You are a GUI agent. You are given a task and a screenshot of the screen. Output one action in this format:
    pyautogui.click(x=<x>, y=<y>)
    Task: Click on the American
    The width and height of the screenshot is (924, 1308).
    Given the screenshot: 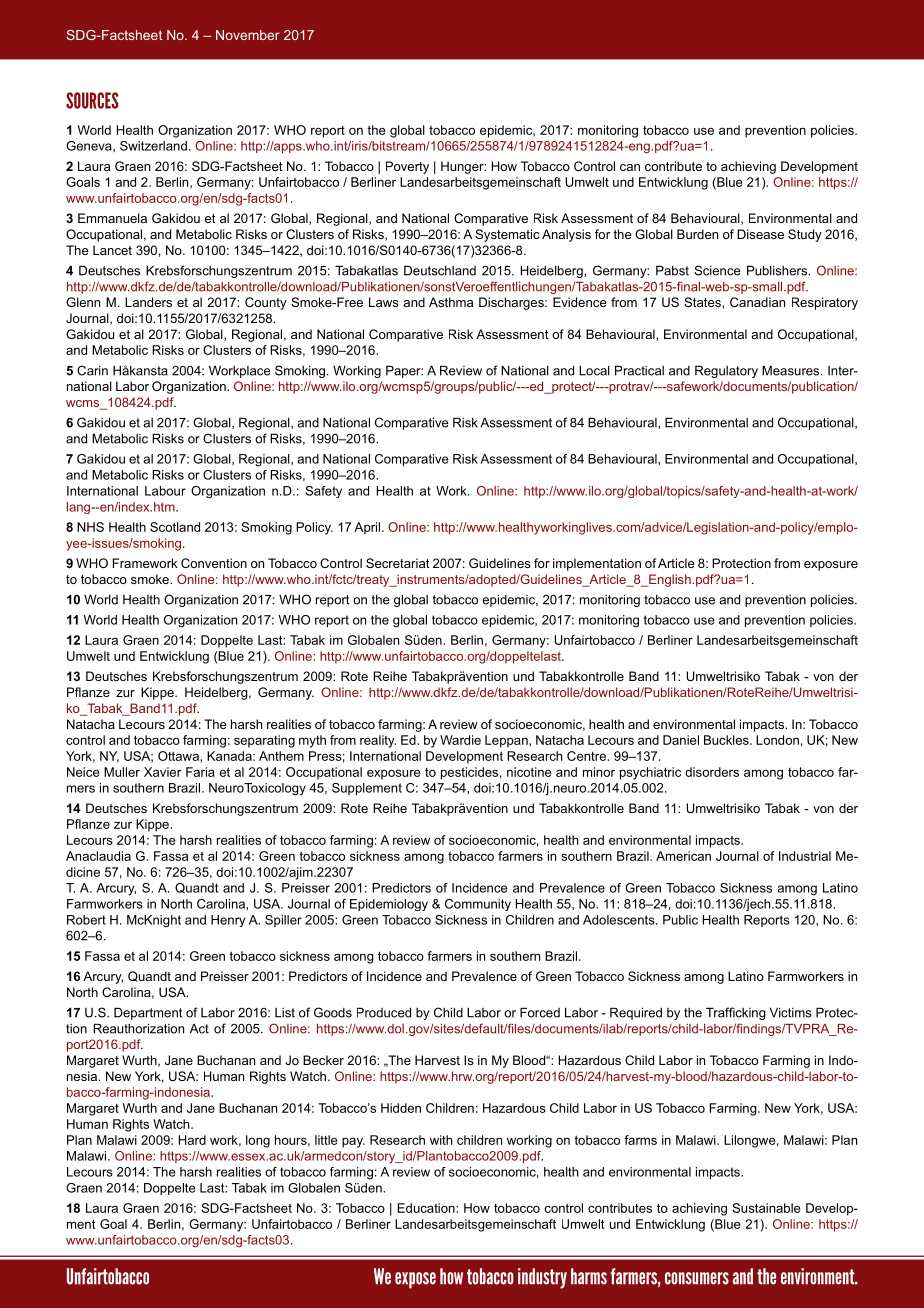 What is the action you would take?
    pyautogui.click(x=683, y=856)
